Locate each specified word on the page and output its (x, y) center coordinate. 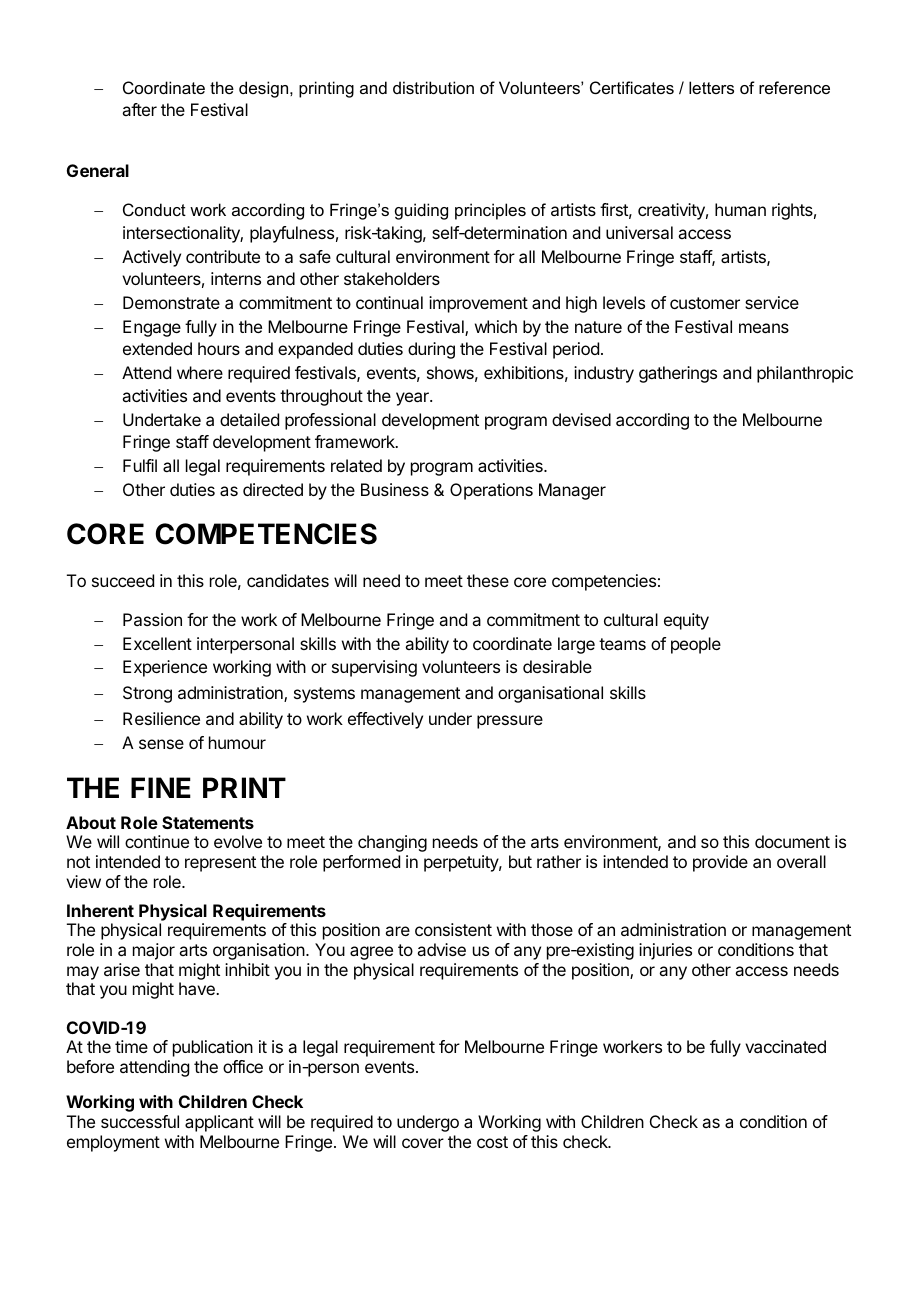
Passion (152, 619)
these (488, 580)
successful (140, 1121)
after (139, 109)
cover (423, 1143)
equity (686, 621)
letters (711, 87)
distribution (433, 87)
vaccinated (785, 1046)
